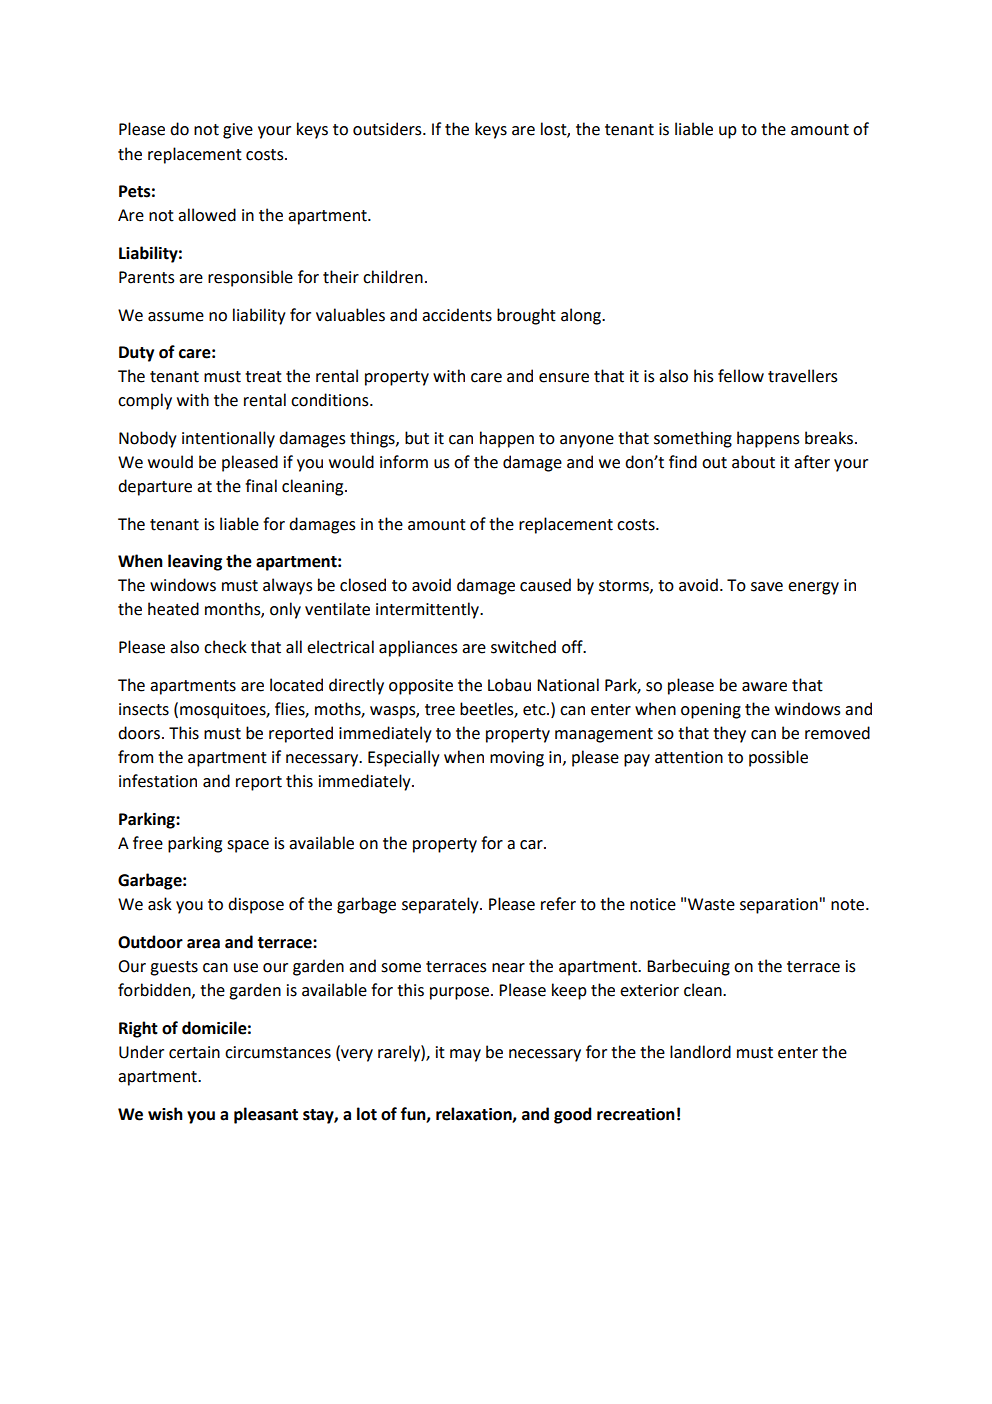  I want to click on but, so click(417, 438).
